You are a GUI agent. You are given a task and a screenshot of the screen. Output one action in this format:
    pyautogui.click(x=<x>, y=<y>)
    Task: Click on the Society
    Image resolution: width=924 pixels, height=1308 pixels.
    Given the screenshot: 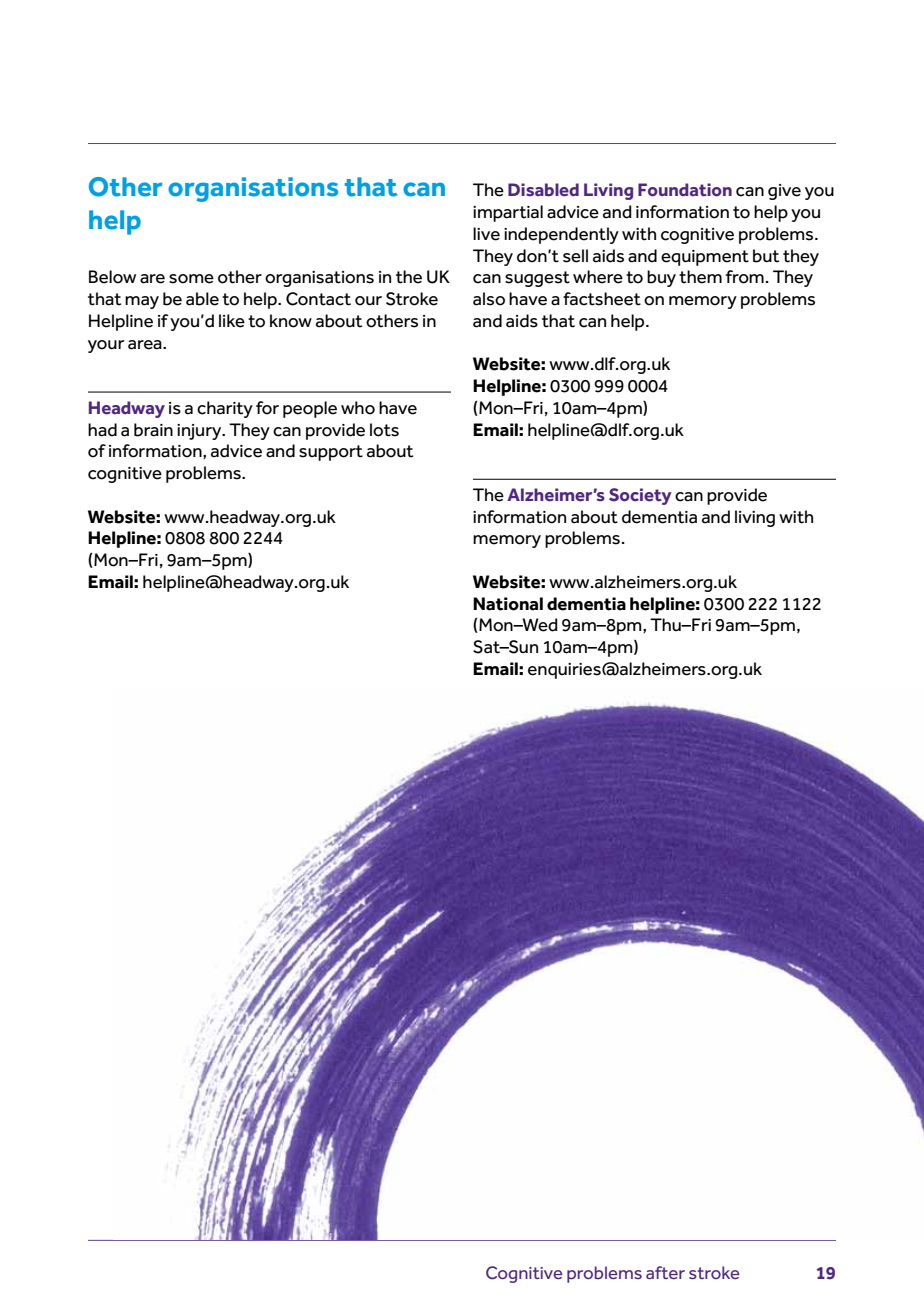 What is the action you would take?
    pyautogui.click(x=640, y=496)
